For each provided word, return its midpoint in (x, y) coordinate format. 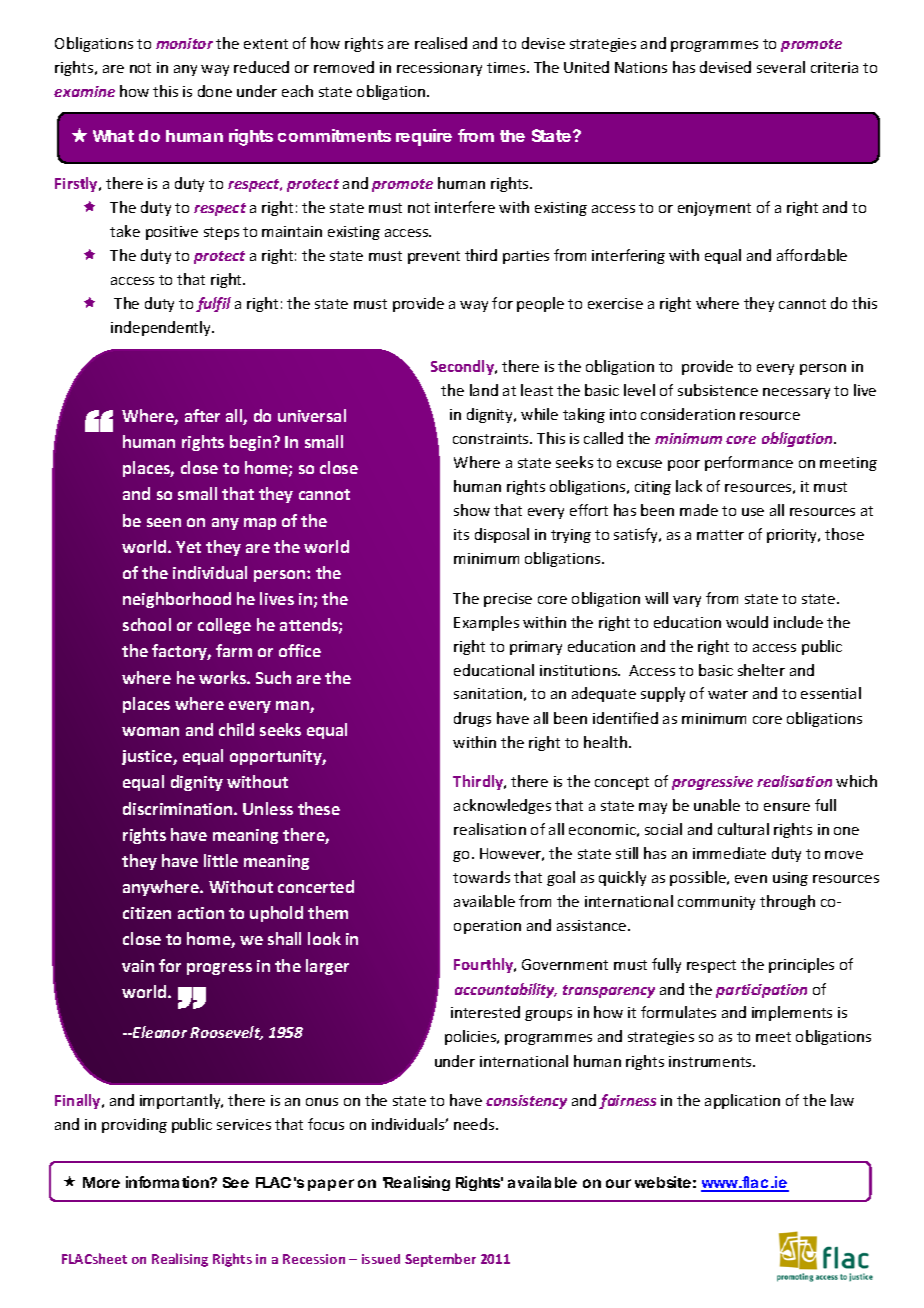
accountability (506, 990)
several (781, 67)
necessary (796, 393)
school (147, 624)
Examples (486, 623)
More (101, 1182)
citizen (147, 913)
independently (162, 328)
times (507, 67)
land (484, 390)
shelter (761, 670)
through (787, 902)
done (215, 91)
